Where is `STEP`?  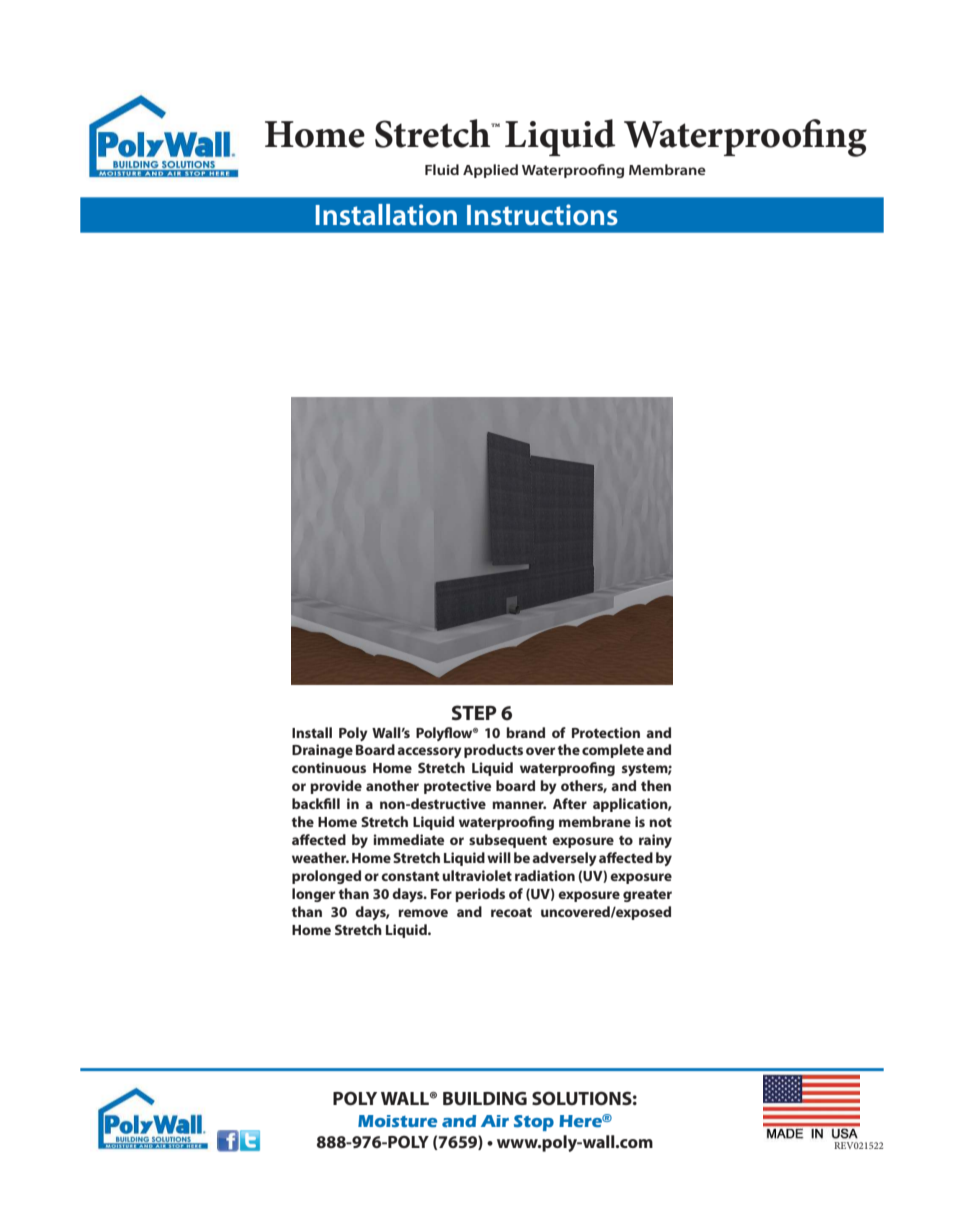
STEP is located at coordinates (474, 712).
